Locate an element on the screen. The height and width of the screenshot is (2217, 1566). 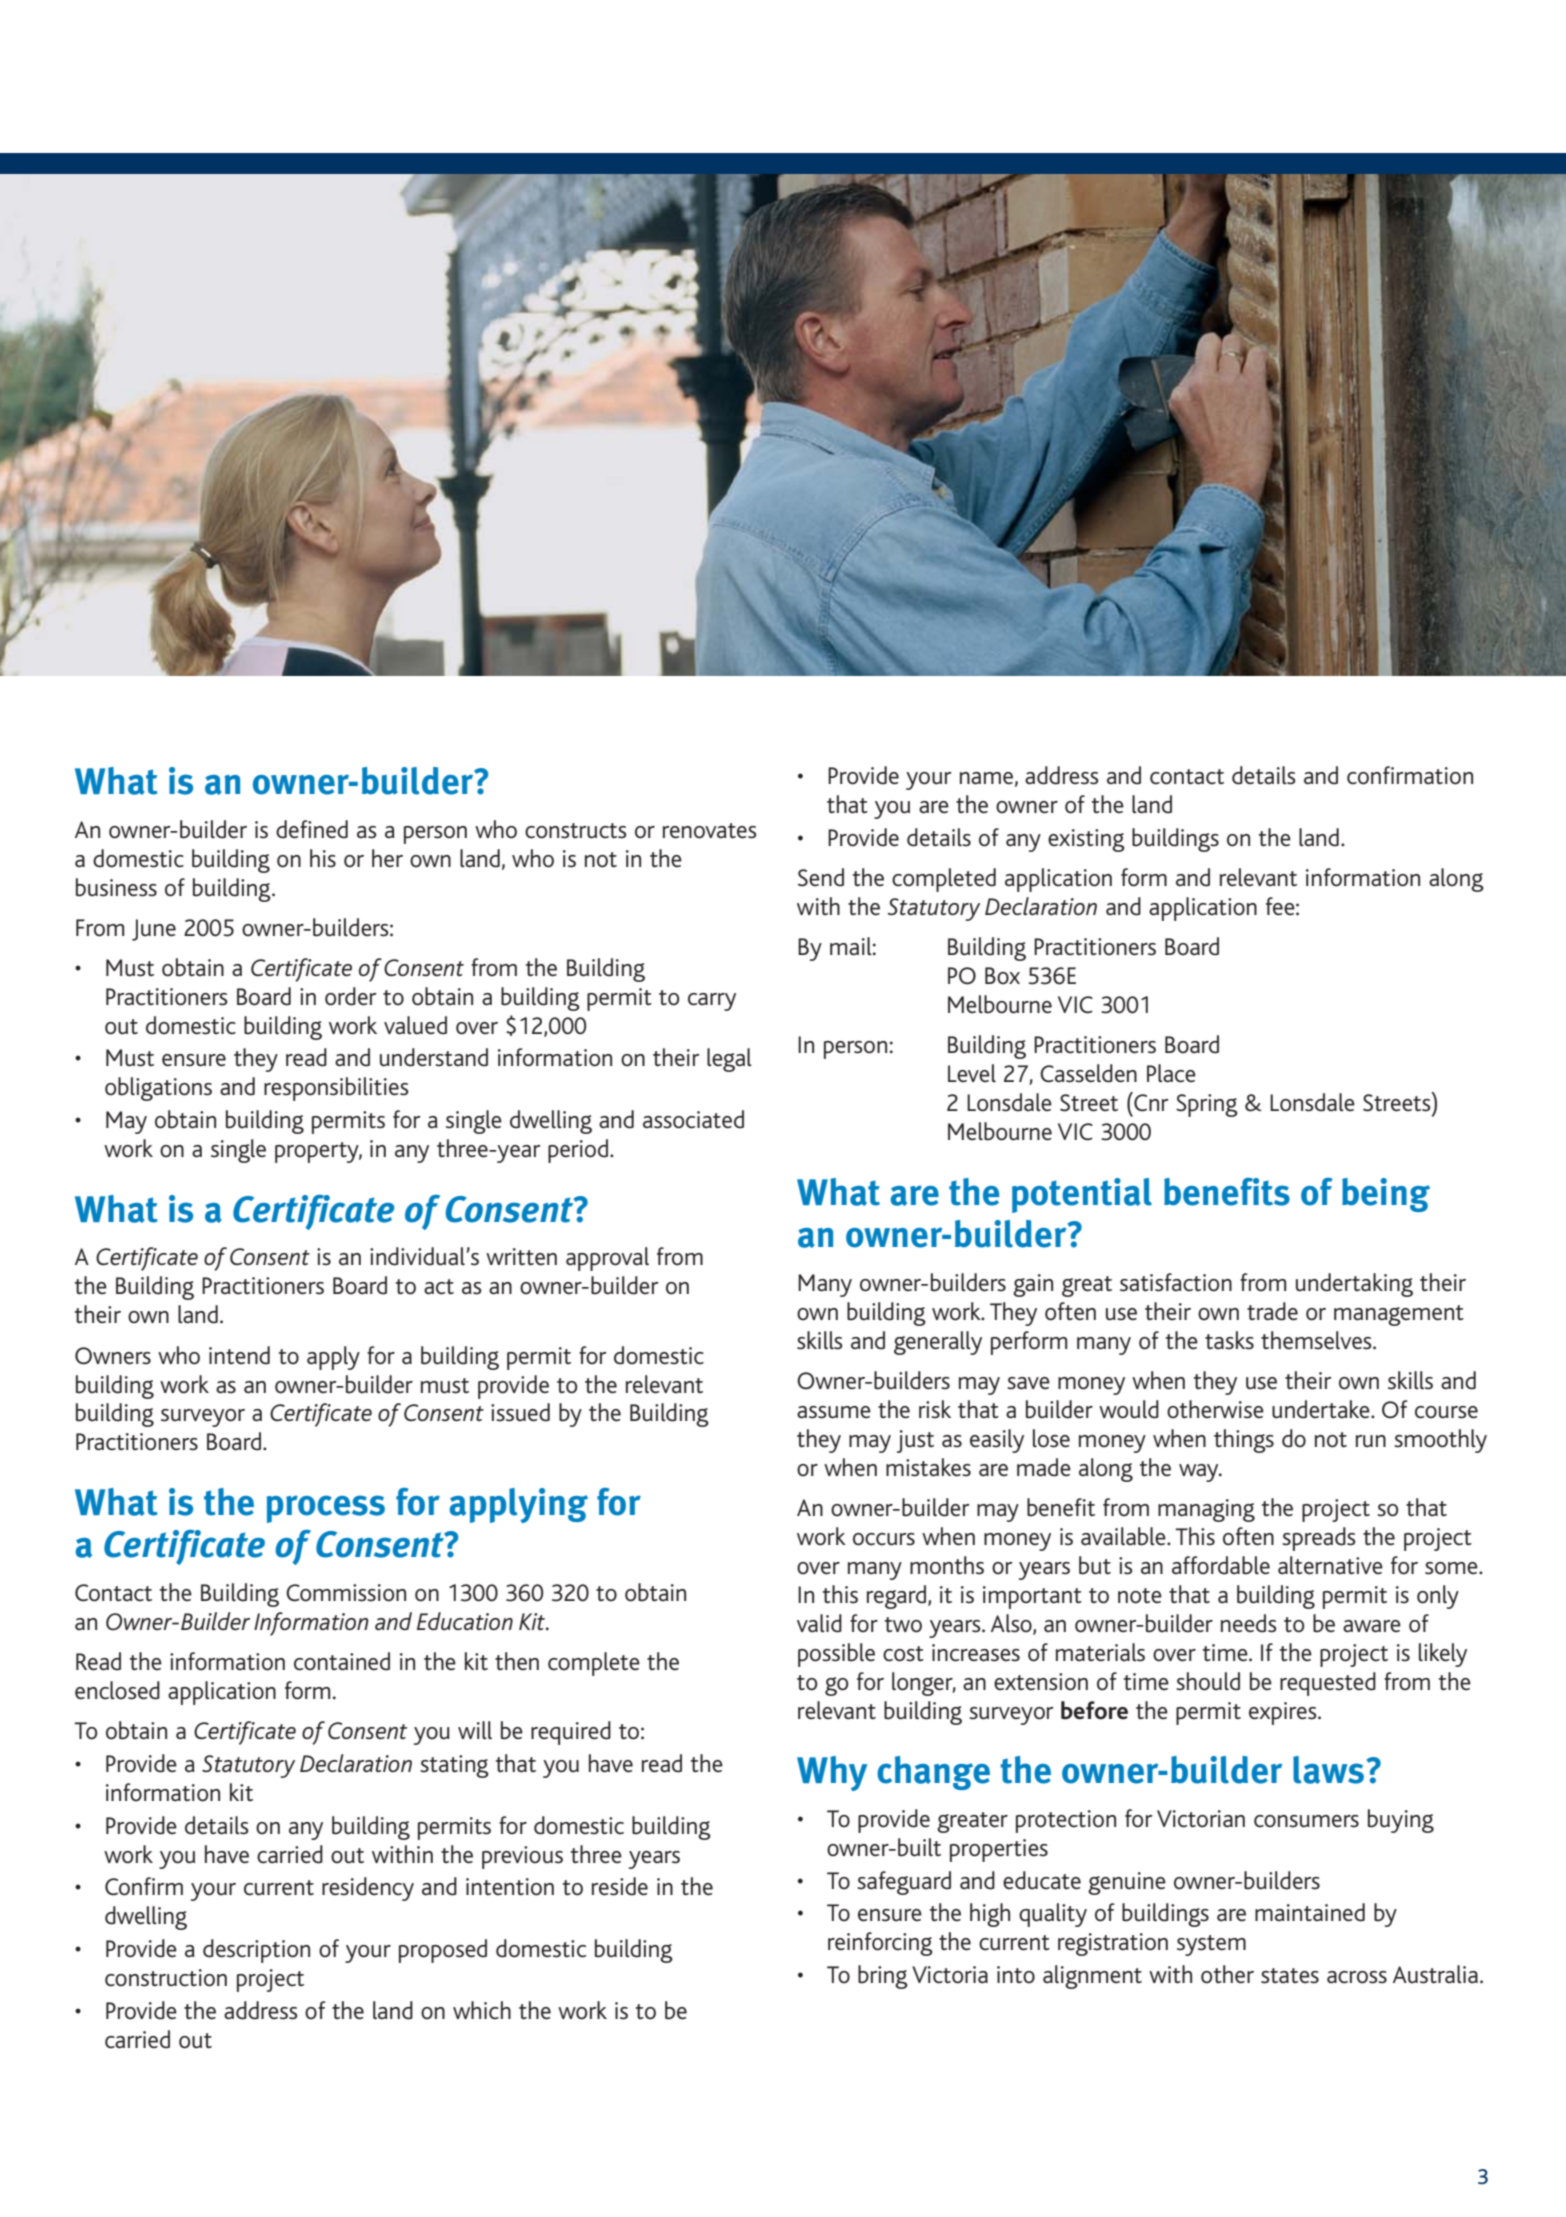
assume is located at coordinates (834, 1412).
